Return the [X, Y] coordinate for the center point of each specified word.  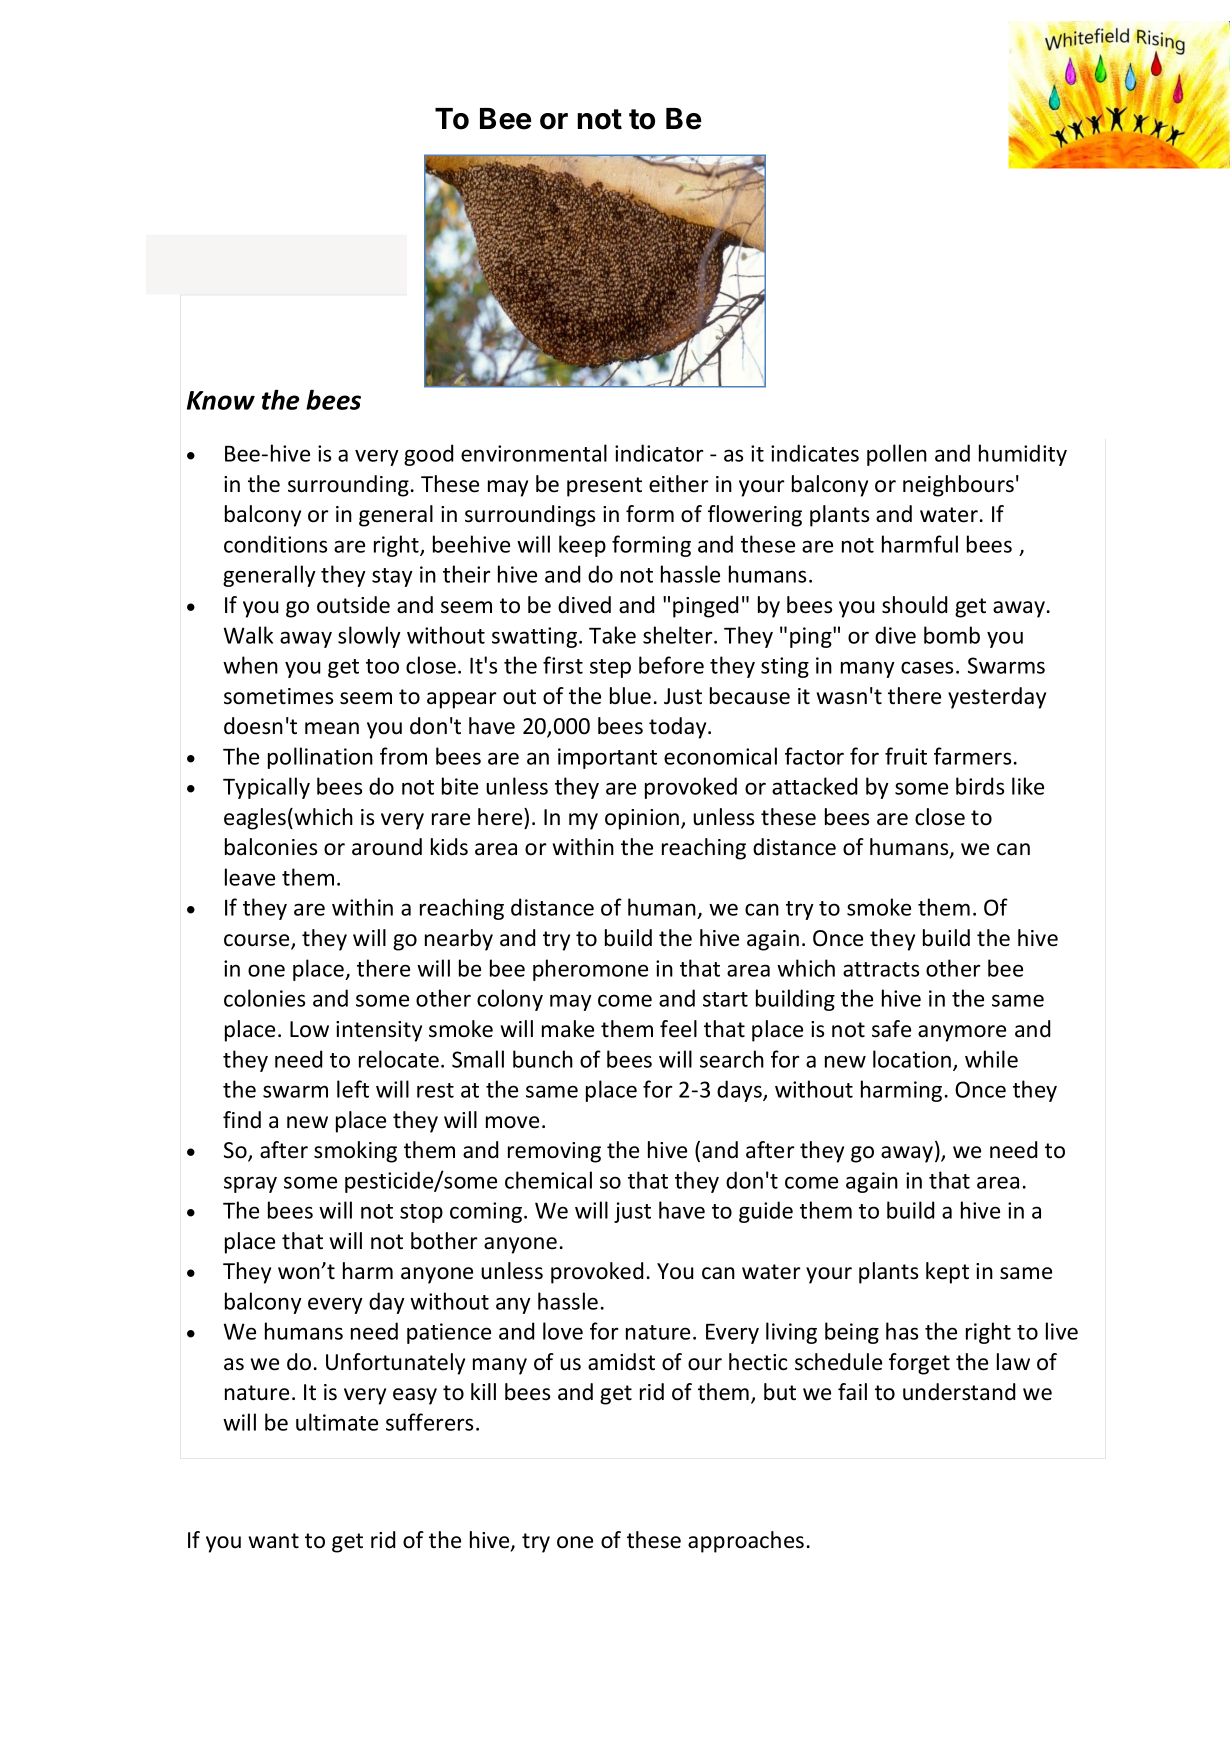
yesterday [997, 698]
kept [947, 1273]
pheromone [590, 970]
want [274, 1541]
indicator [659, 453]
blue [630, 696]
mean [332, 728]
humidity [1023, 455]
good [428, 455]
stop [421, 1213]
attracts [881, 969]
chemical [548, 1180]
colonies [264, 998]
